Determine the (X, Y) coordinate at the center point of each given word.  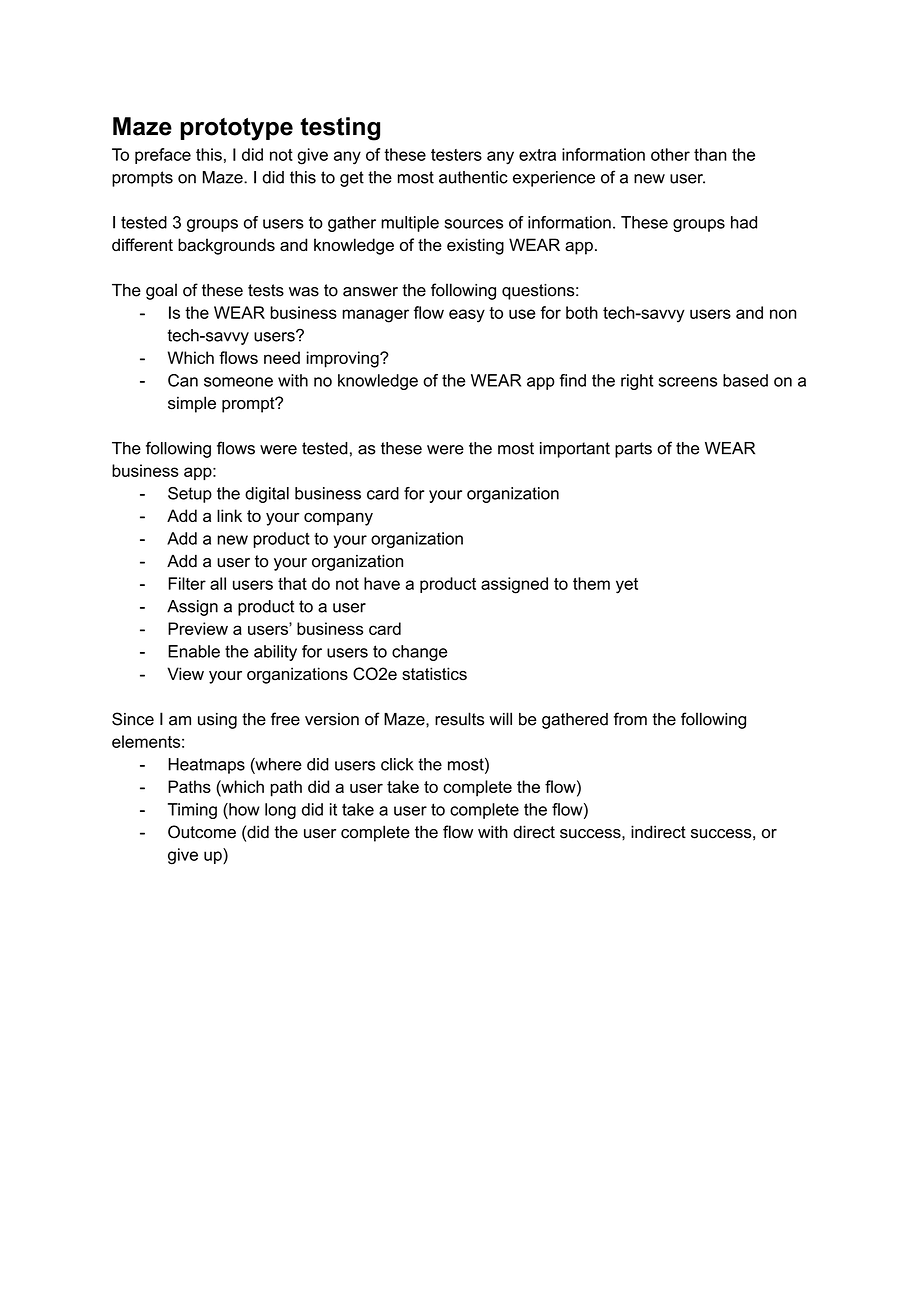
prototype (236, 129)
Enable (194, 651)
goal (161, 291)
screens (688, 382)
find (573, 380)
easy (467, 316)
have (382, 583)
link (229, 515)
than (710, 154)
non (783, 314)
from (630, 719)
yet (627, 586)
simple (192, 404)
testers (456, 155)
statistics (434, 674)
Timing (192, 811)
